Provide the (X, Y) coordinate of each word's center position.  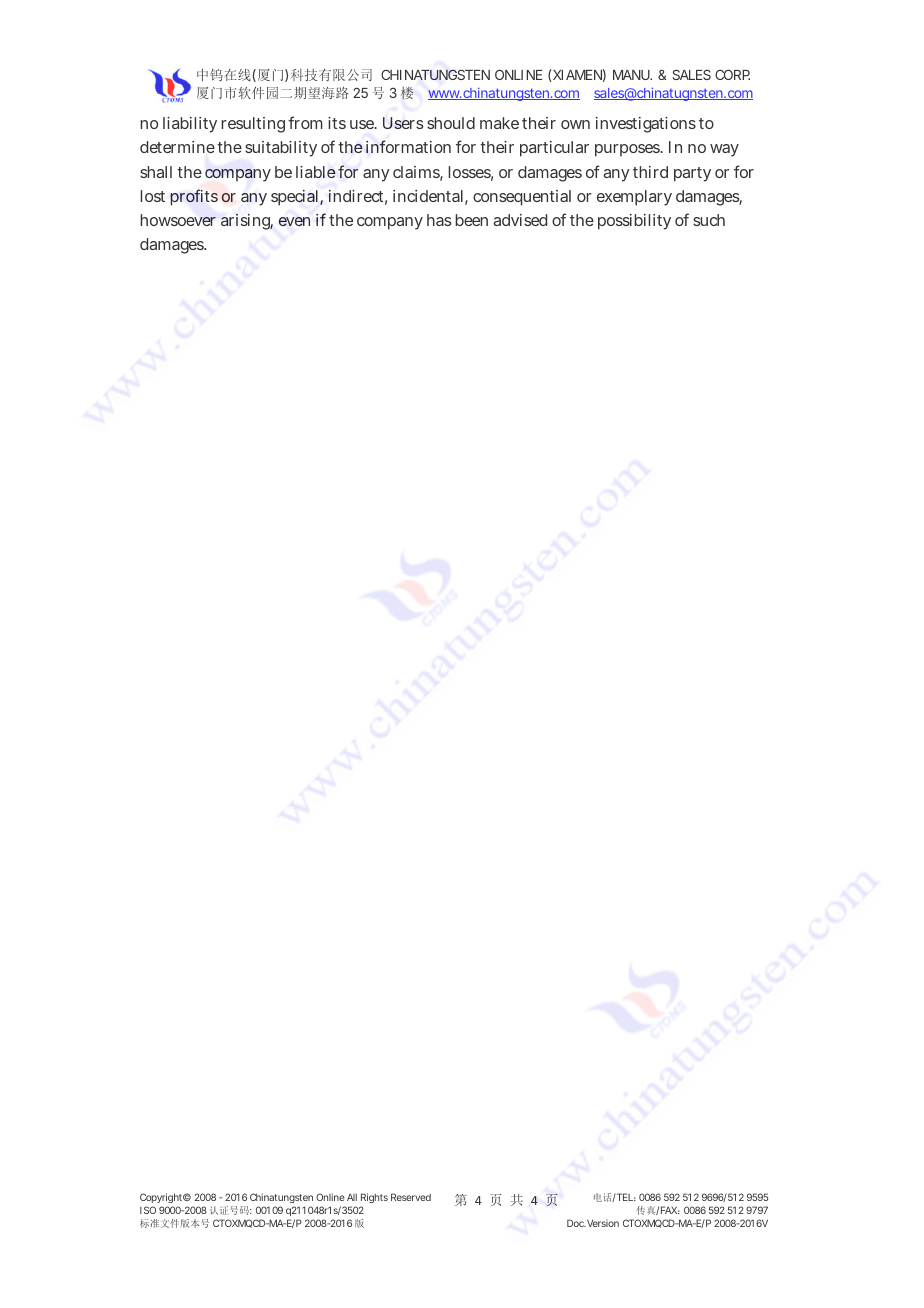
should (451, 123)
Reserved (411, 1197)
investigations (646, 125)
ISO (148, 1210)
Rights (374, 1198)
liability (190, 125)
